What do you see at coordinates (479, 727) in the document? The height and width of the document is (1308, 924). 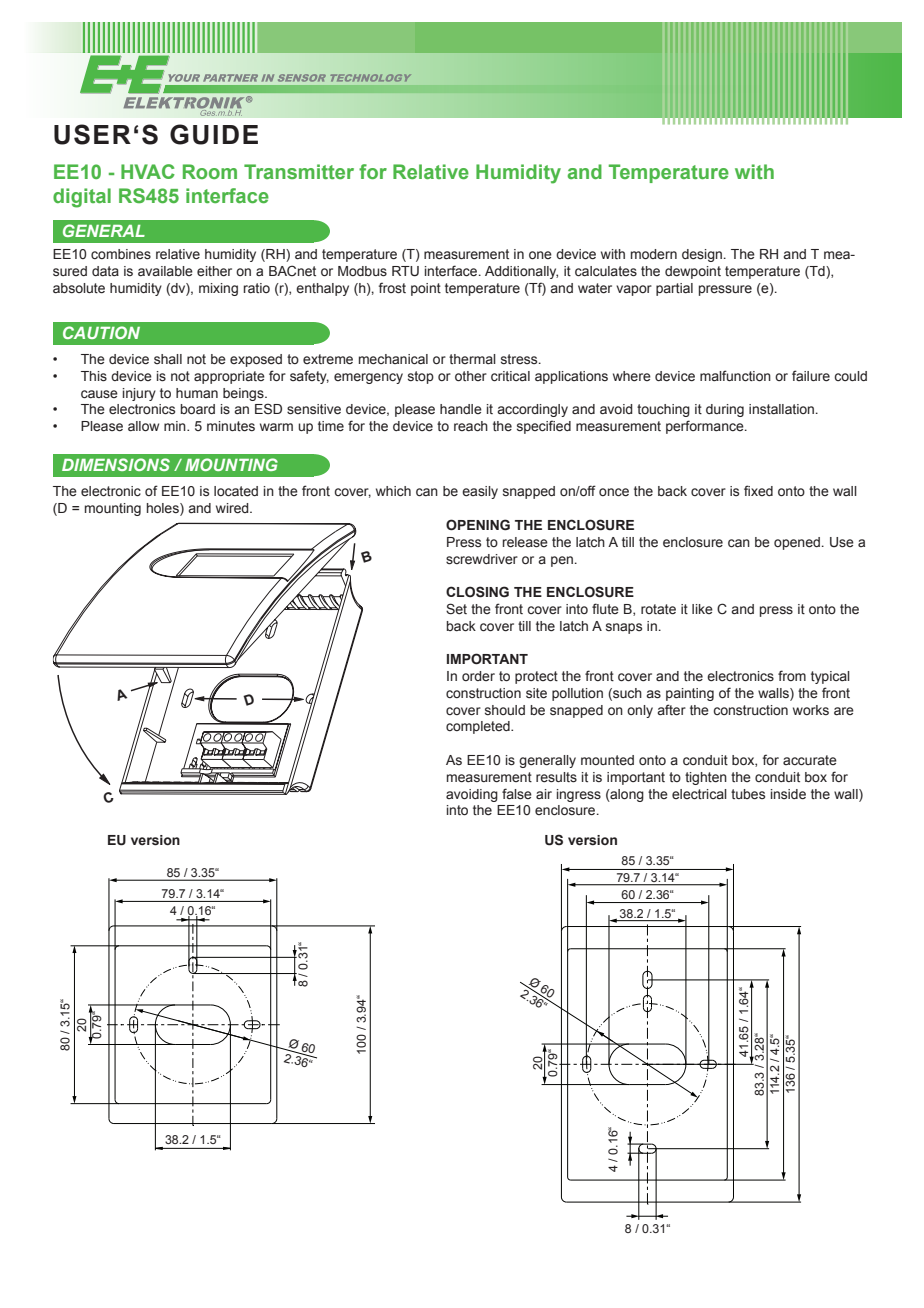 I see `completed` at bounding box center [479, 727].
